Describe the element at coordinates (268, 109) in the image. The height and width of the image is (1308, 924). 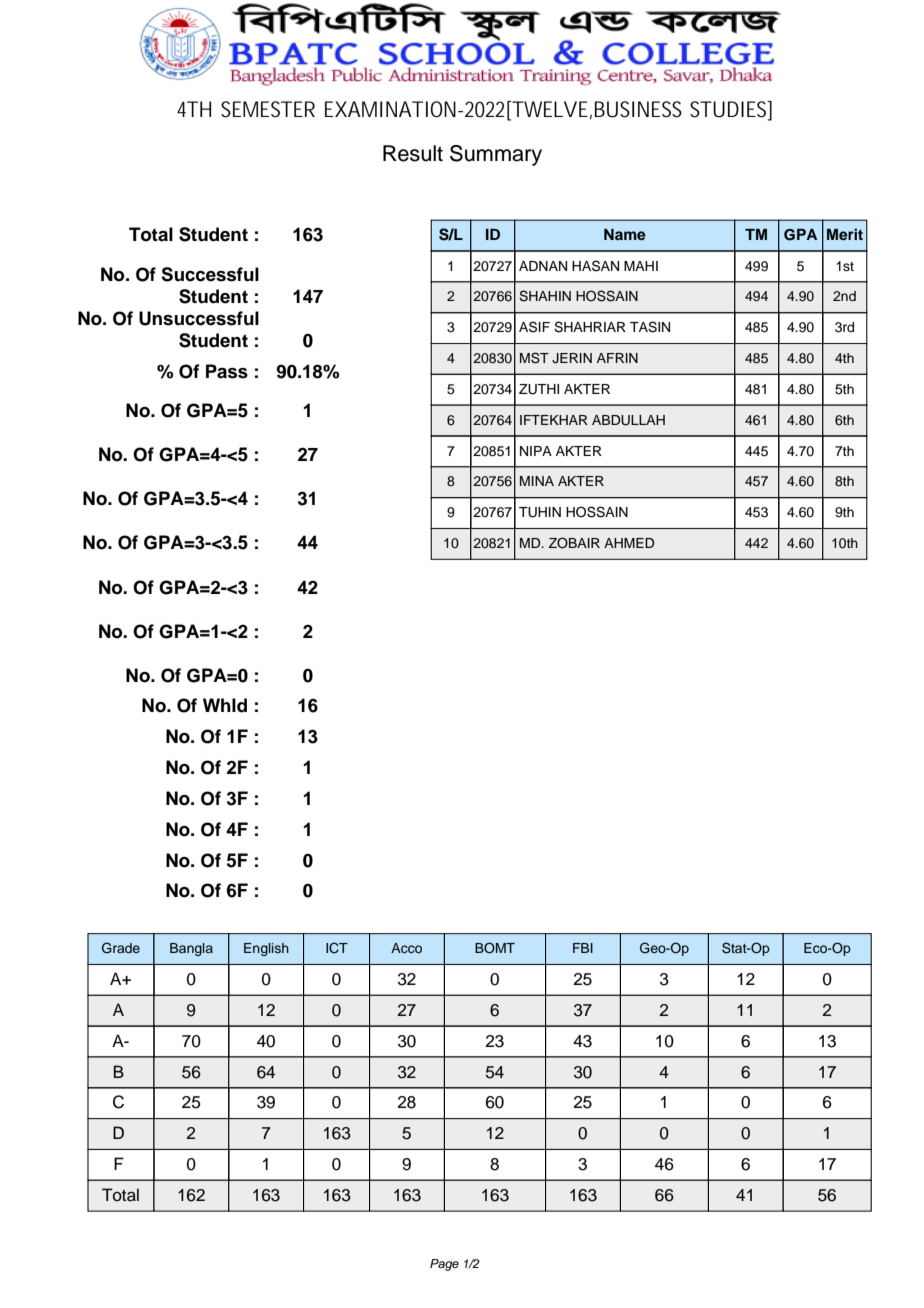
I see `SEMESTER` at that location.
